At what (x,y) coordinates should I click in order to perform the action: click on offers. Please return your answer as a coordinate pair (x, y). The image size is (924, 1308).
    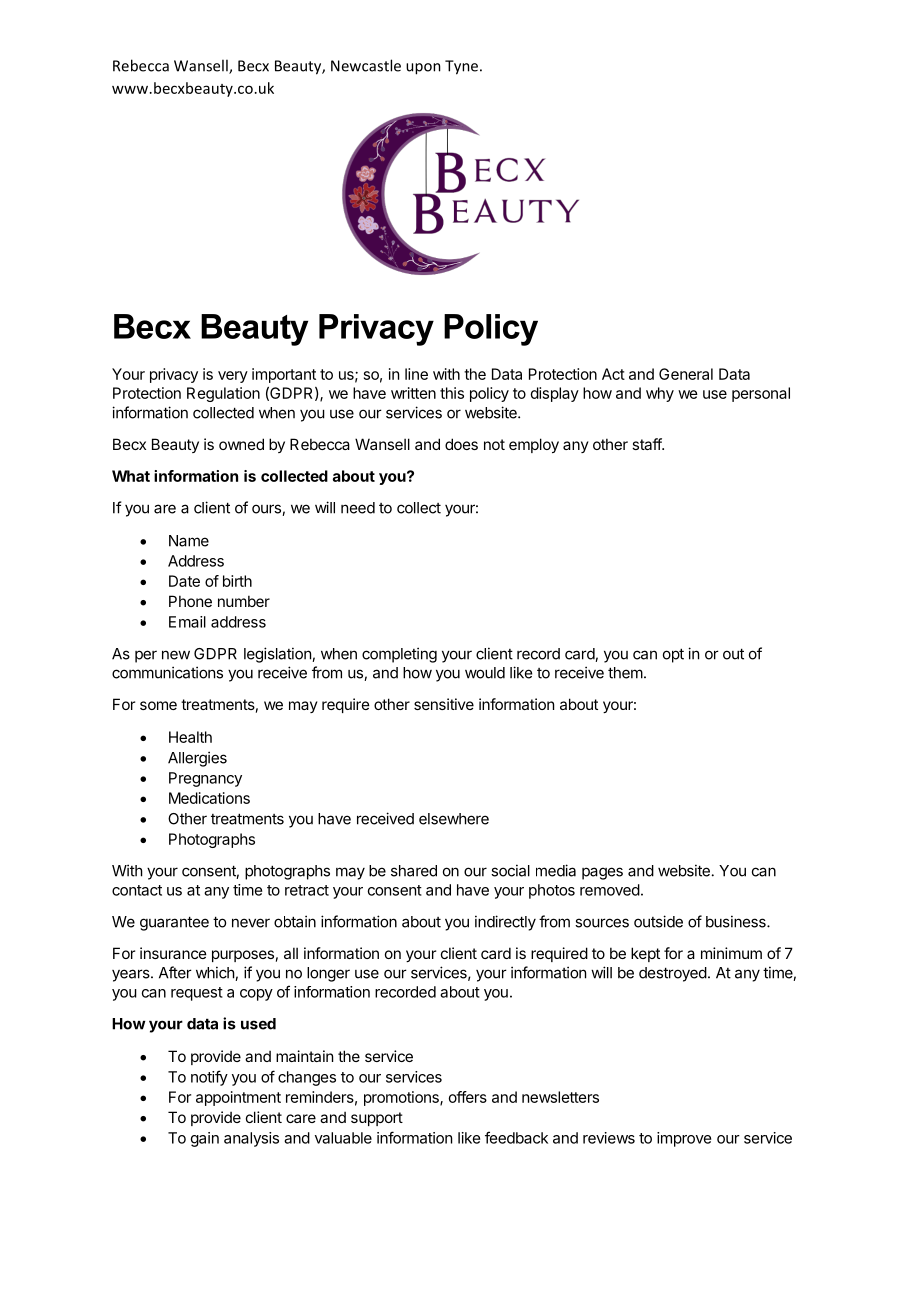
    Looking at the image, I should click on (468, 1097).
